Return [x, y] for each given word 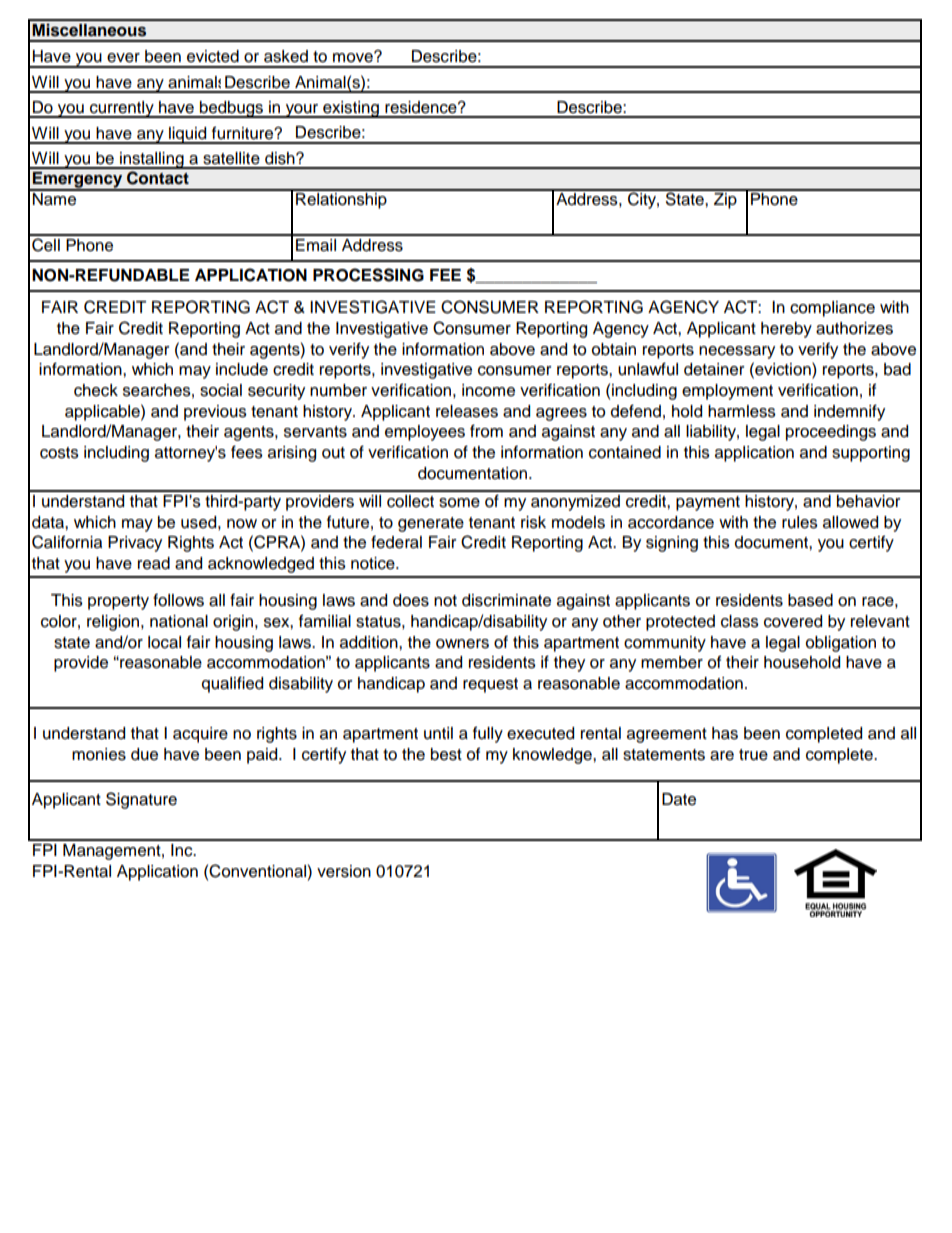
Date [679, 799]
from [486, 431]
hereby [786, 330]
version [344, 871]
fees [247, 452]
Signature [141, 800]
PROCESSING [368, 275]
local [164, 642]
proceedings [831, 433]
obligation [841, 644]
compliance [832, 309]
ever [123, 58]
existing [351, 109]
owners [462, 644]
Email [316, 245]
